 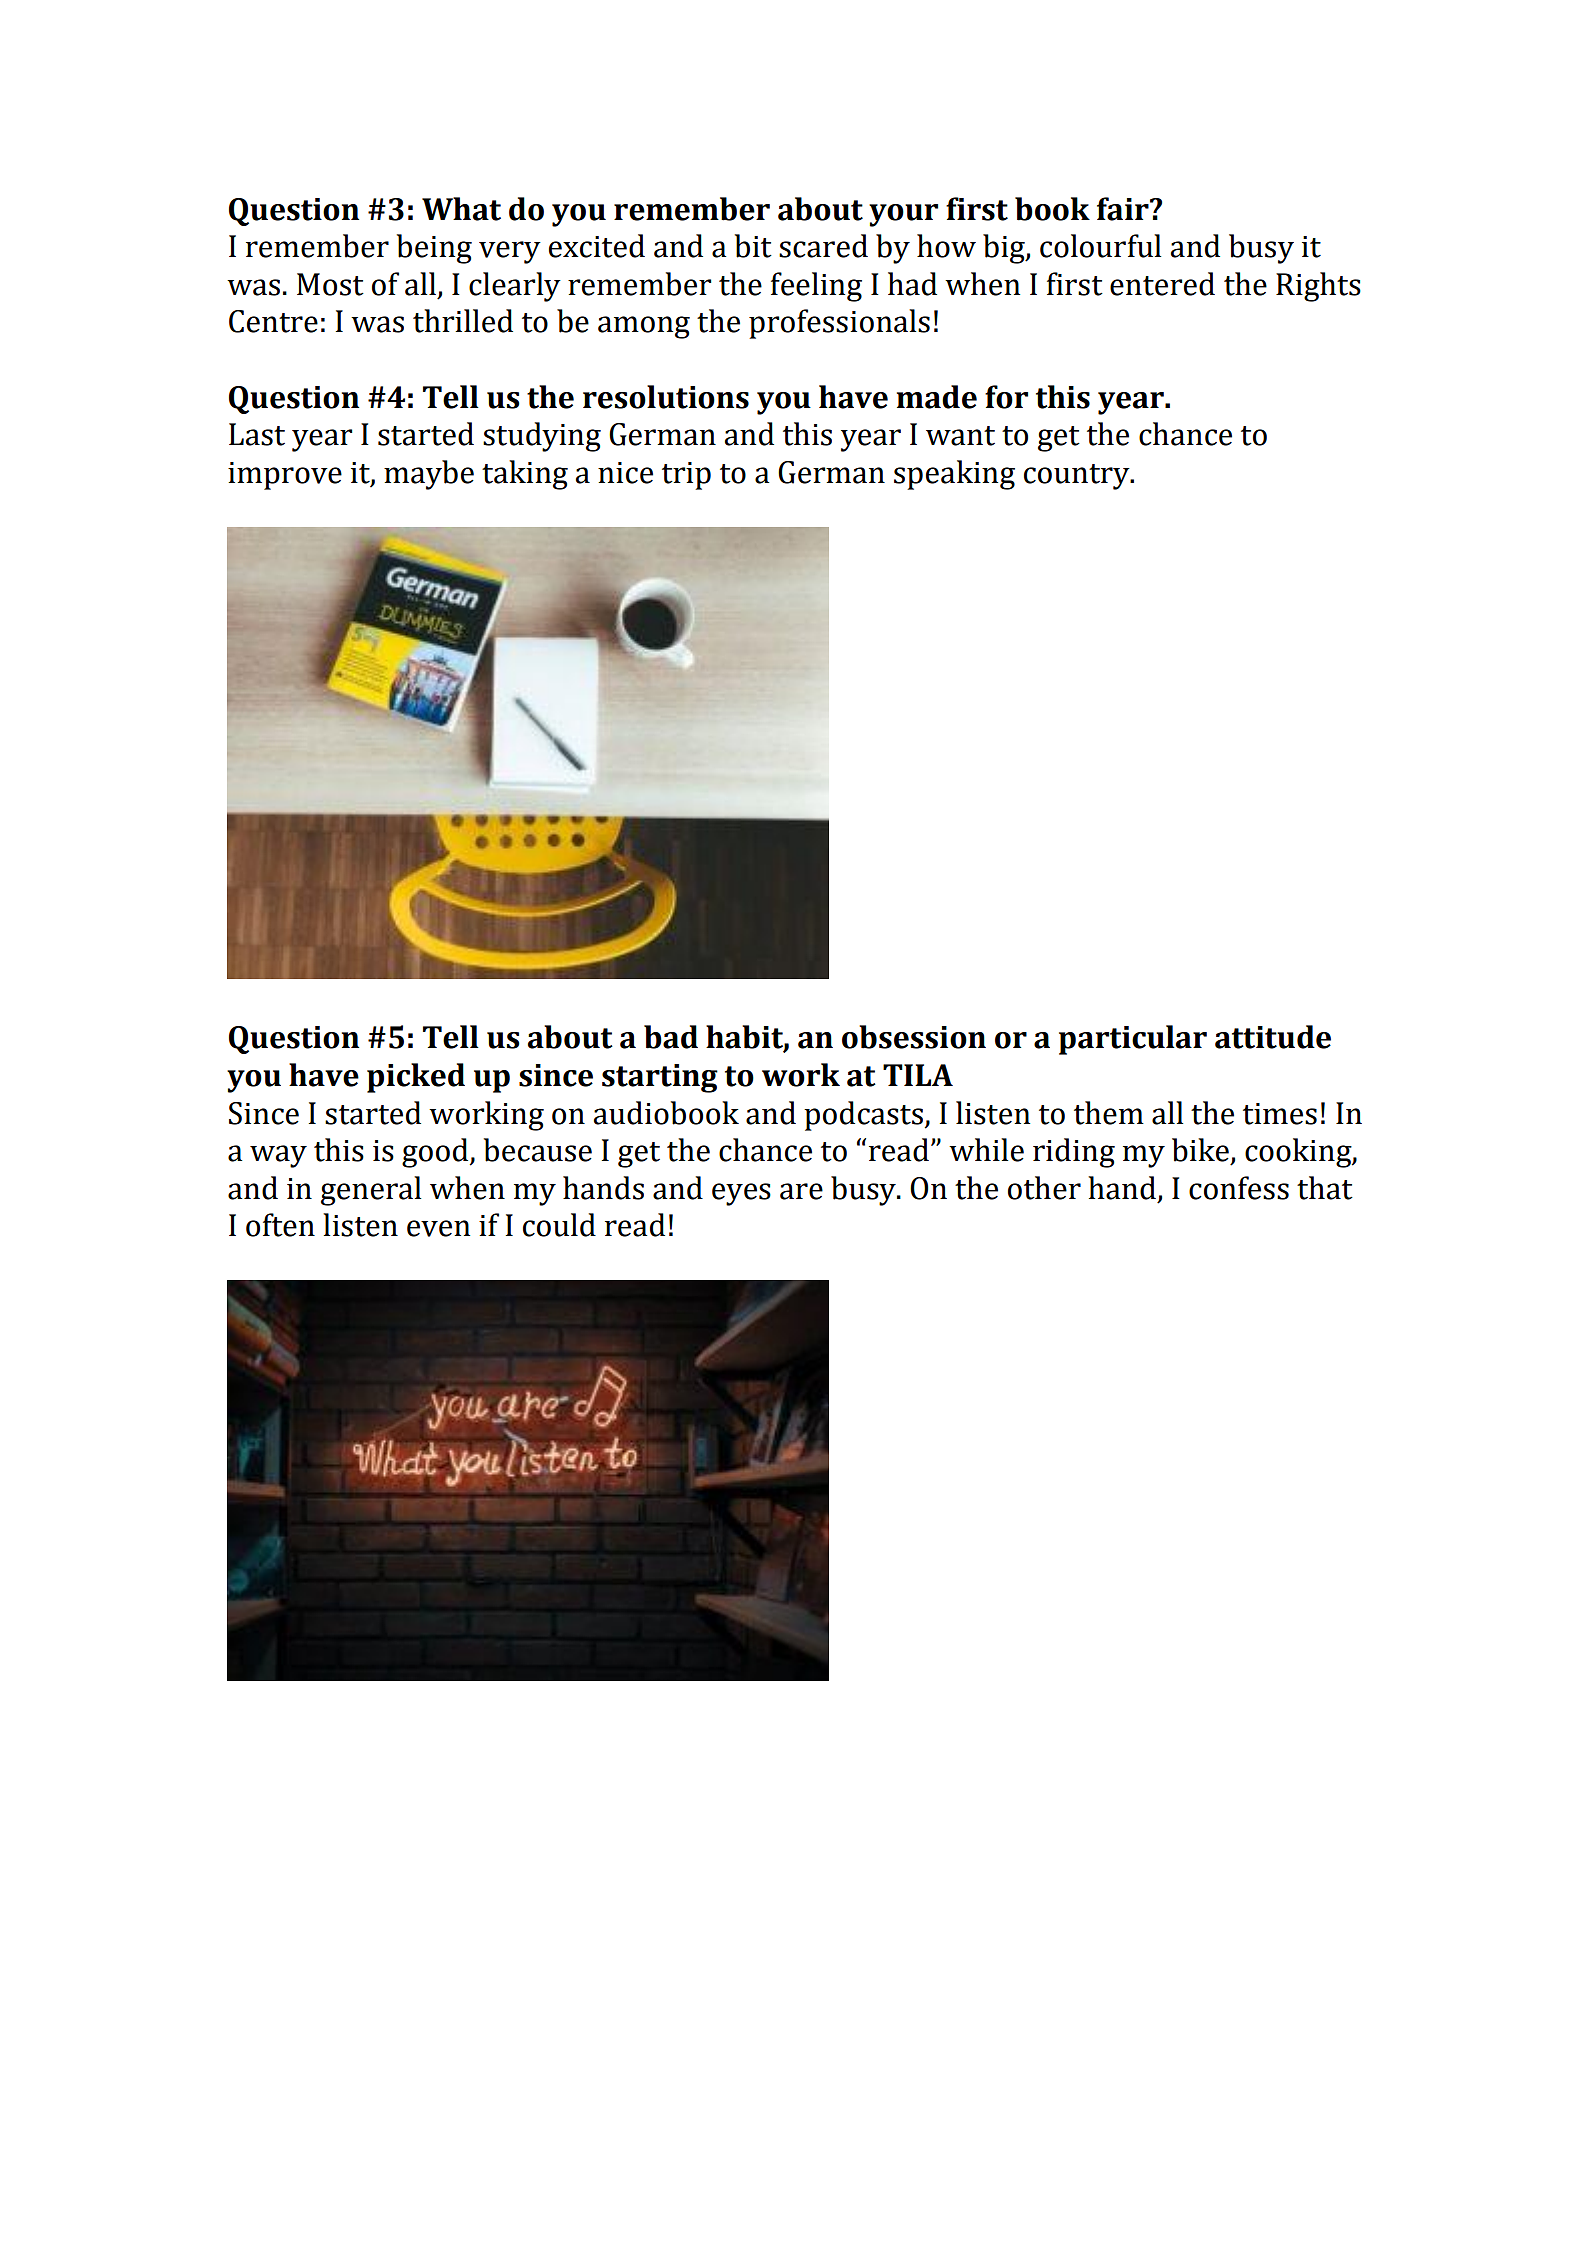 I want to click on general, so click(x=371, y=1191).
